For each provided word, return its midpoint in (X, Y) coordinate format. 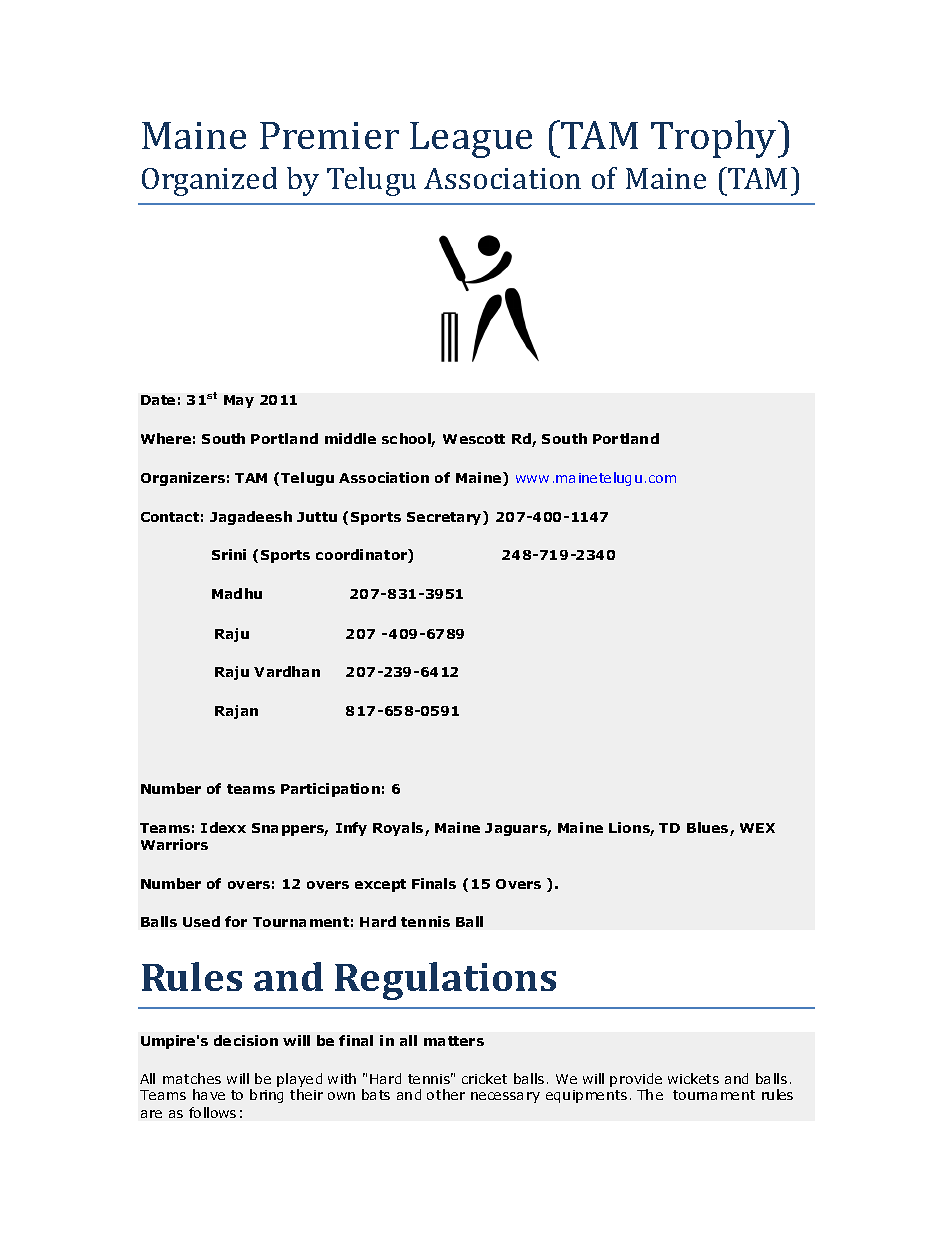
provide (636, 1081)
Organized (209, 181)
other (446, 1094)
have (209, 1094)
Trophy (715, 139)
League (471, 140)
